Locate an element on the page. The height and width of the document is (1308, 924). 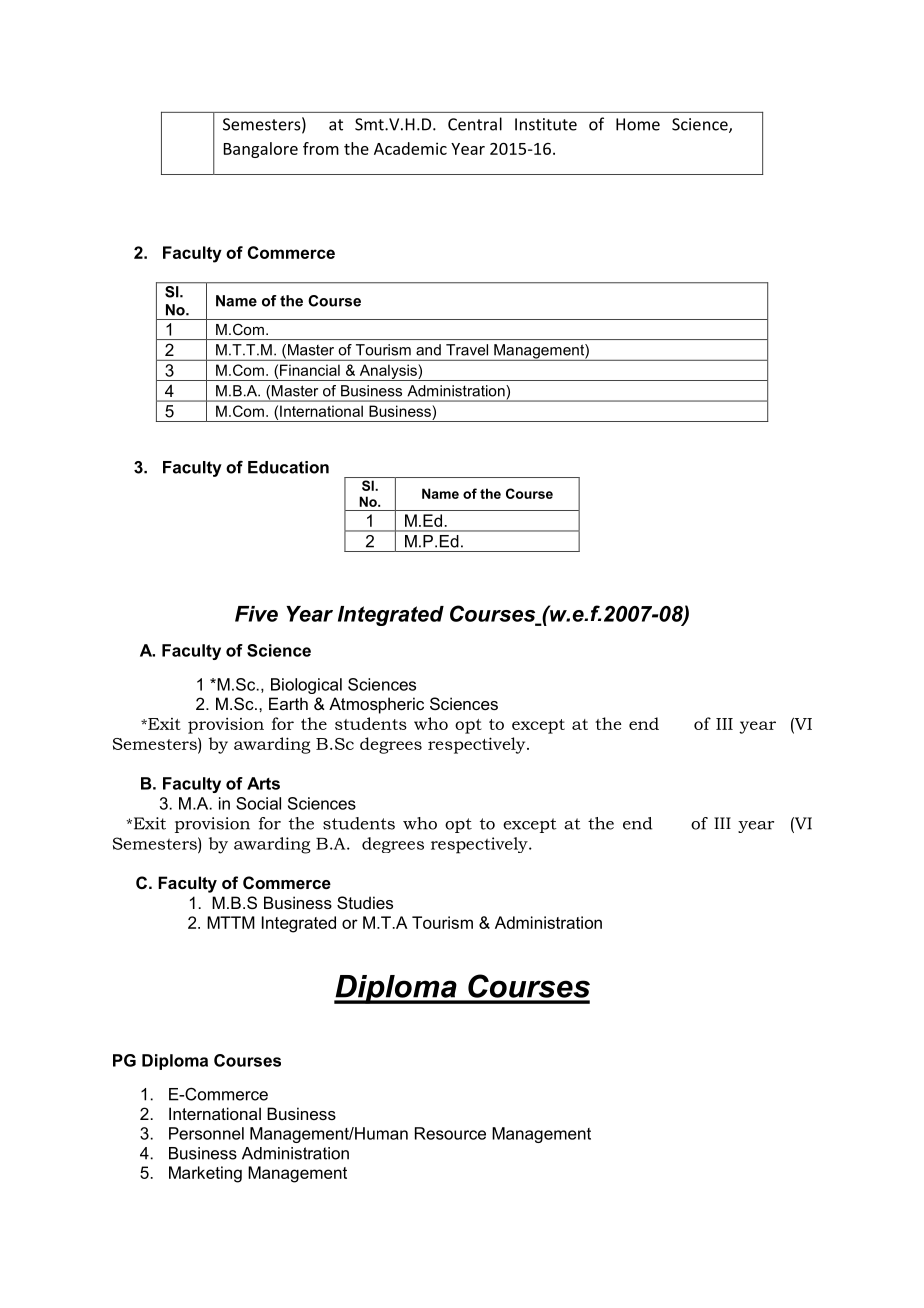
Personnel is located at coordinates (206, 1133).
